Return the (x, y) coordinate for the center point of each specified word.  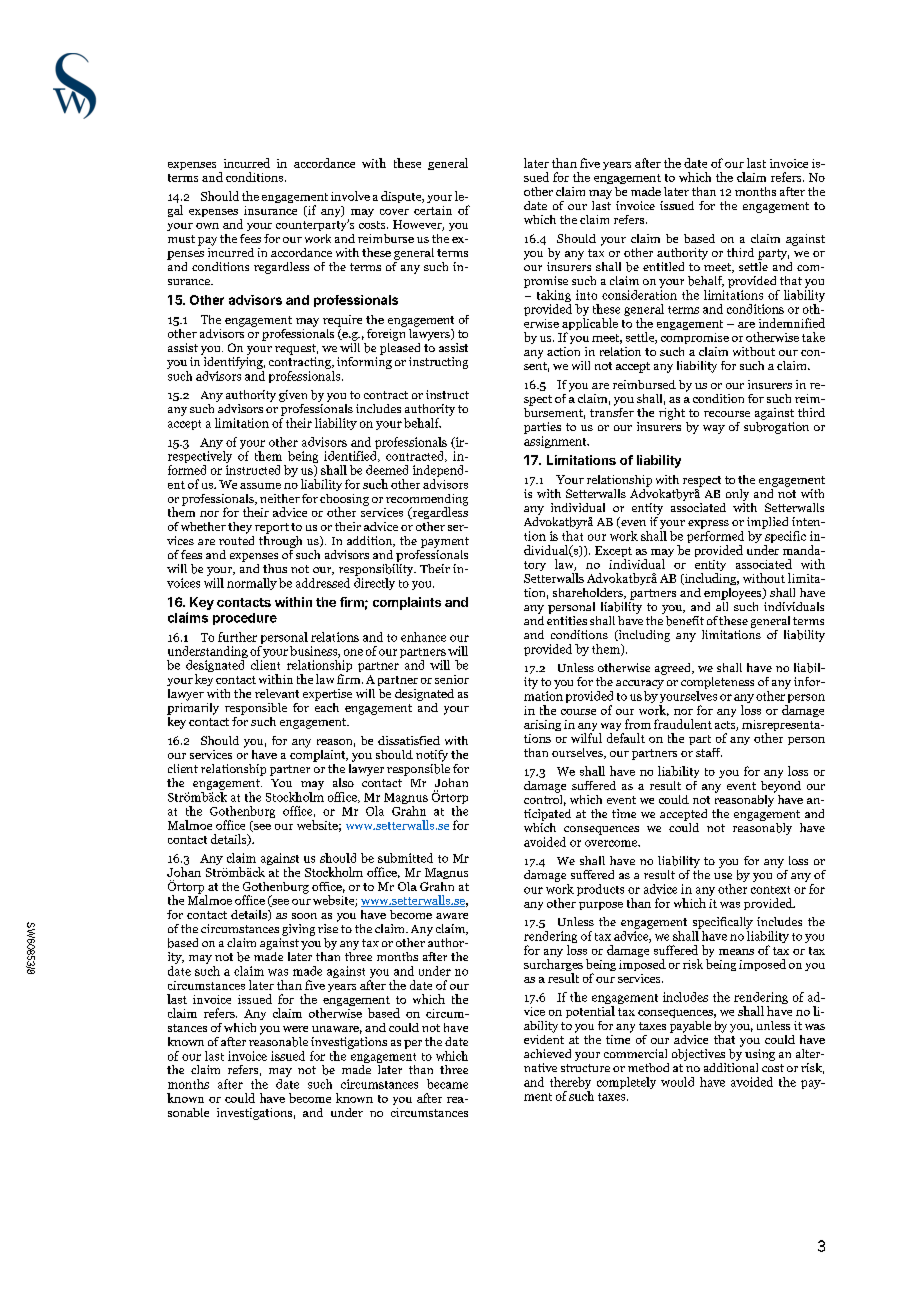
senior (452, 679)
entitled (663, 266)
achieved (547, 1053)
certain (433, 210)
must (181, 239)
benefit (685, 621)
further (237, 637)
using (760, 1055)
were (295, 1029)
